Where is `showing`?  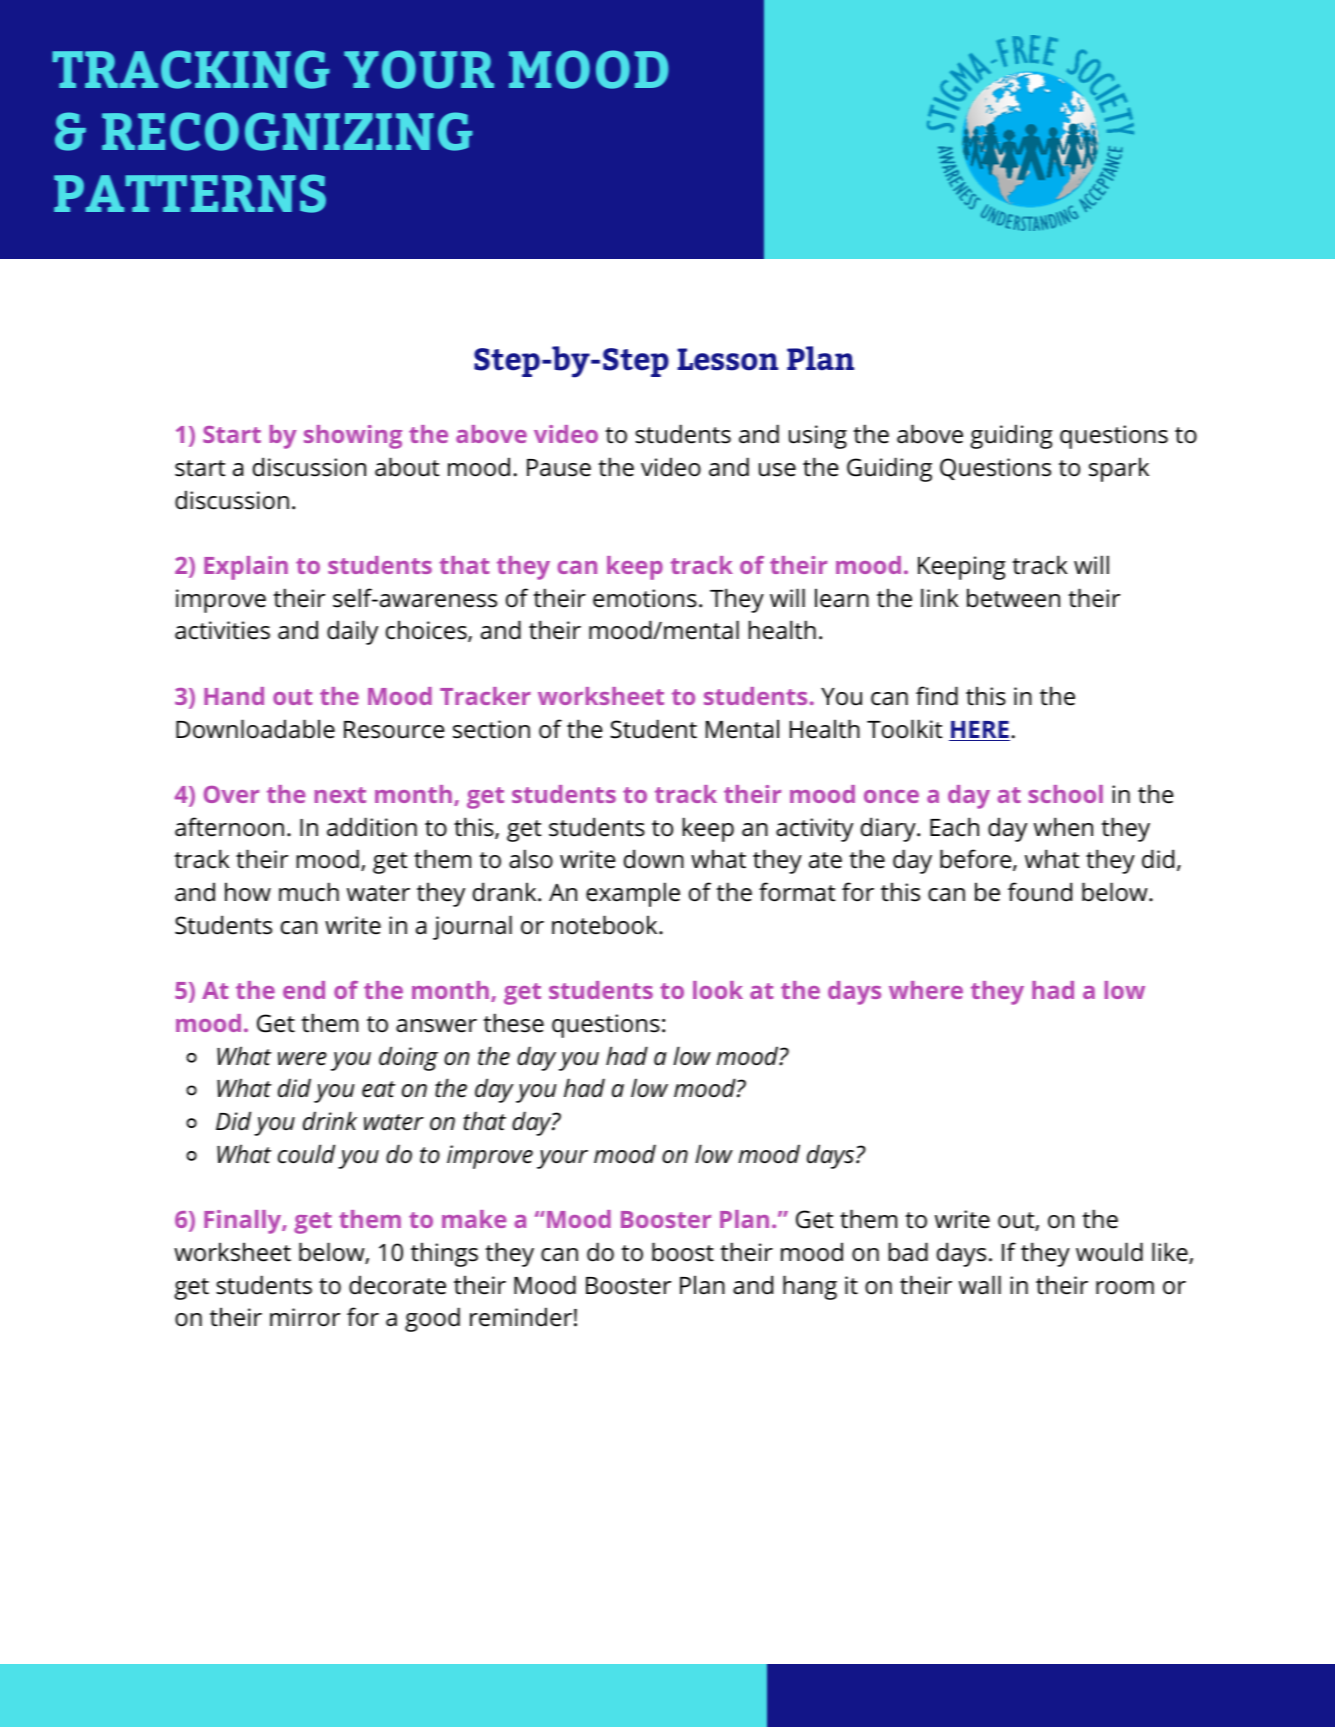
showing is located at coordinates (353, 437).
